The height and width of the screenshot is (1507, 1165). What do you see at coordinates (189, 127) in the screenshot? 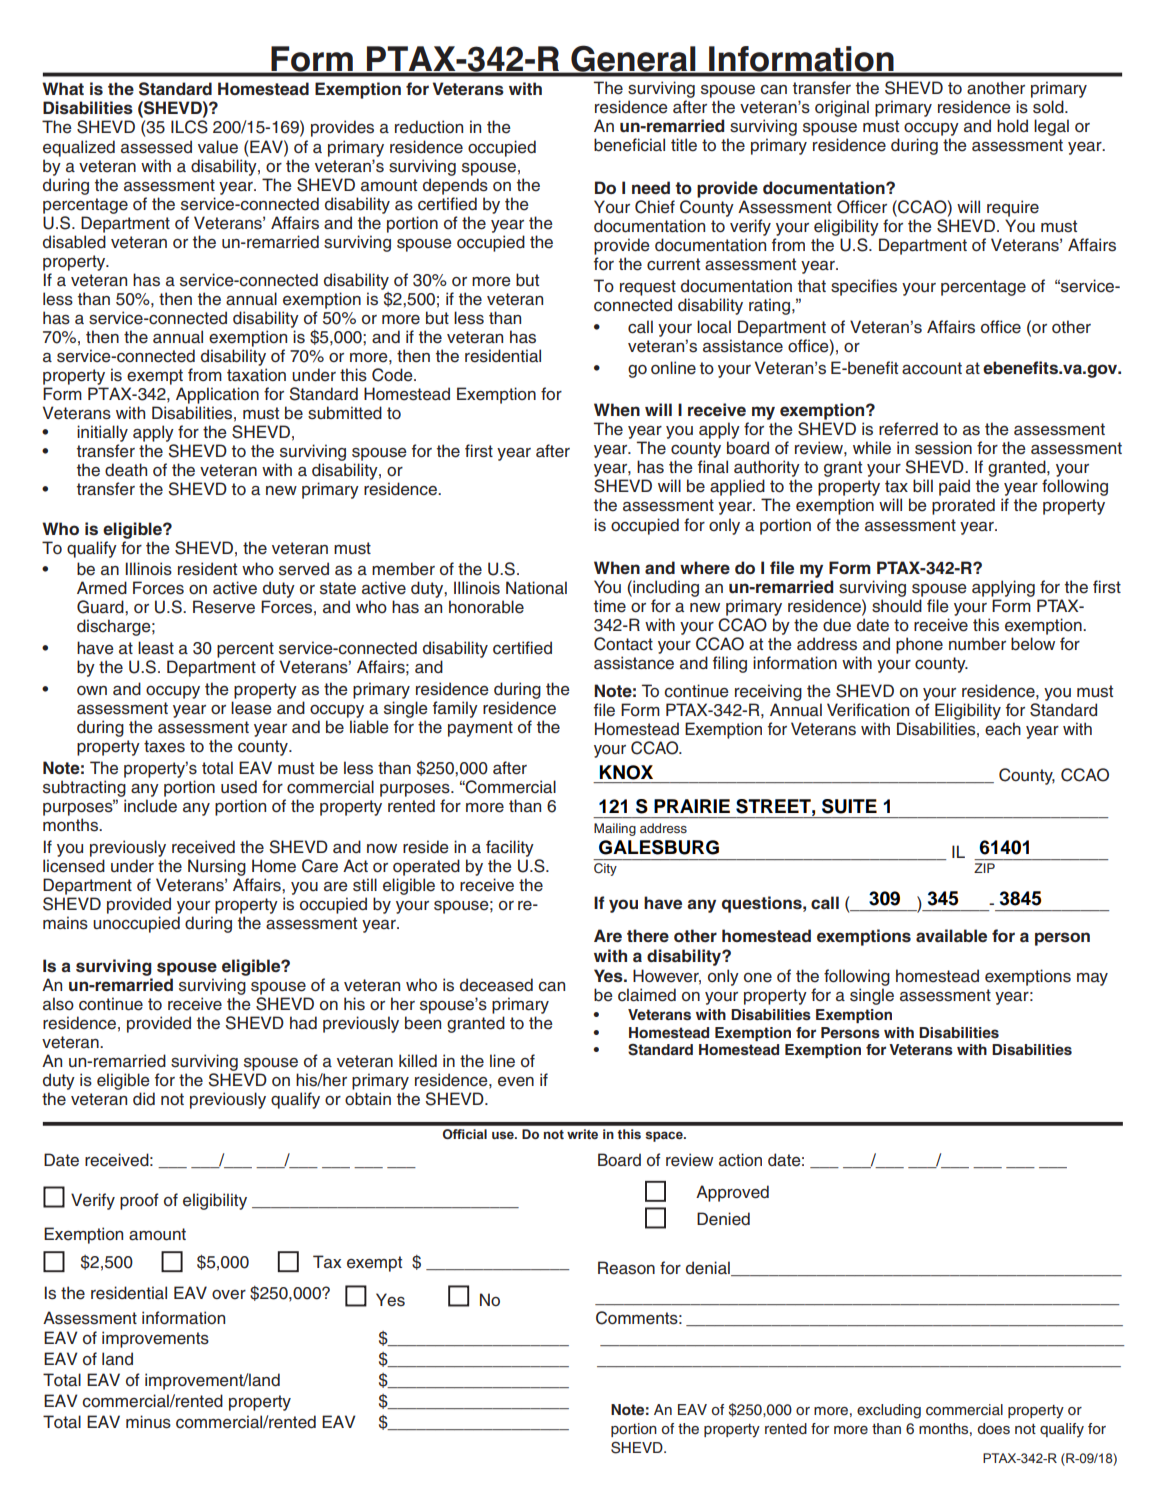
I see `ILCS` at bounding box center [189, 127].
